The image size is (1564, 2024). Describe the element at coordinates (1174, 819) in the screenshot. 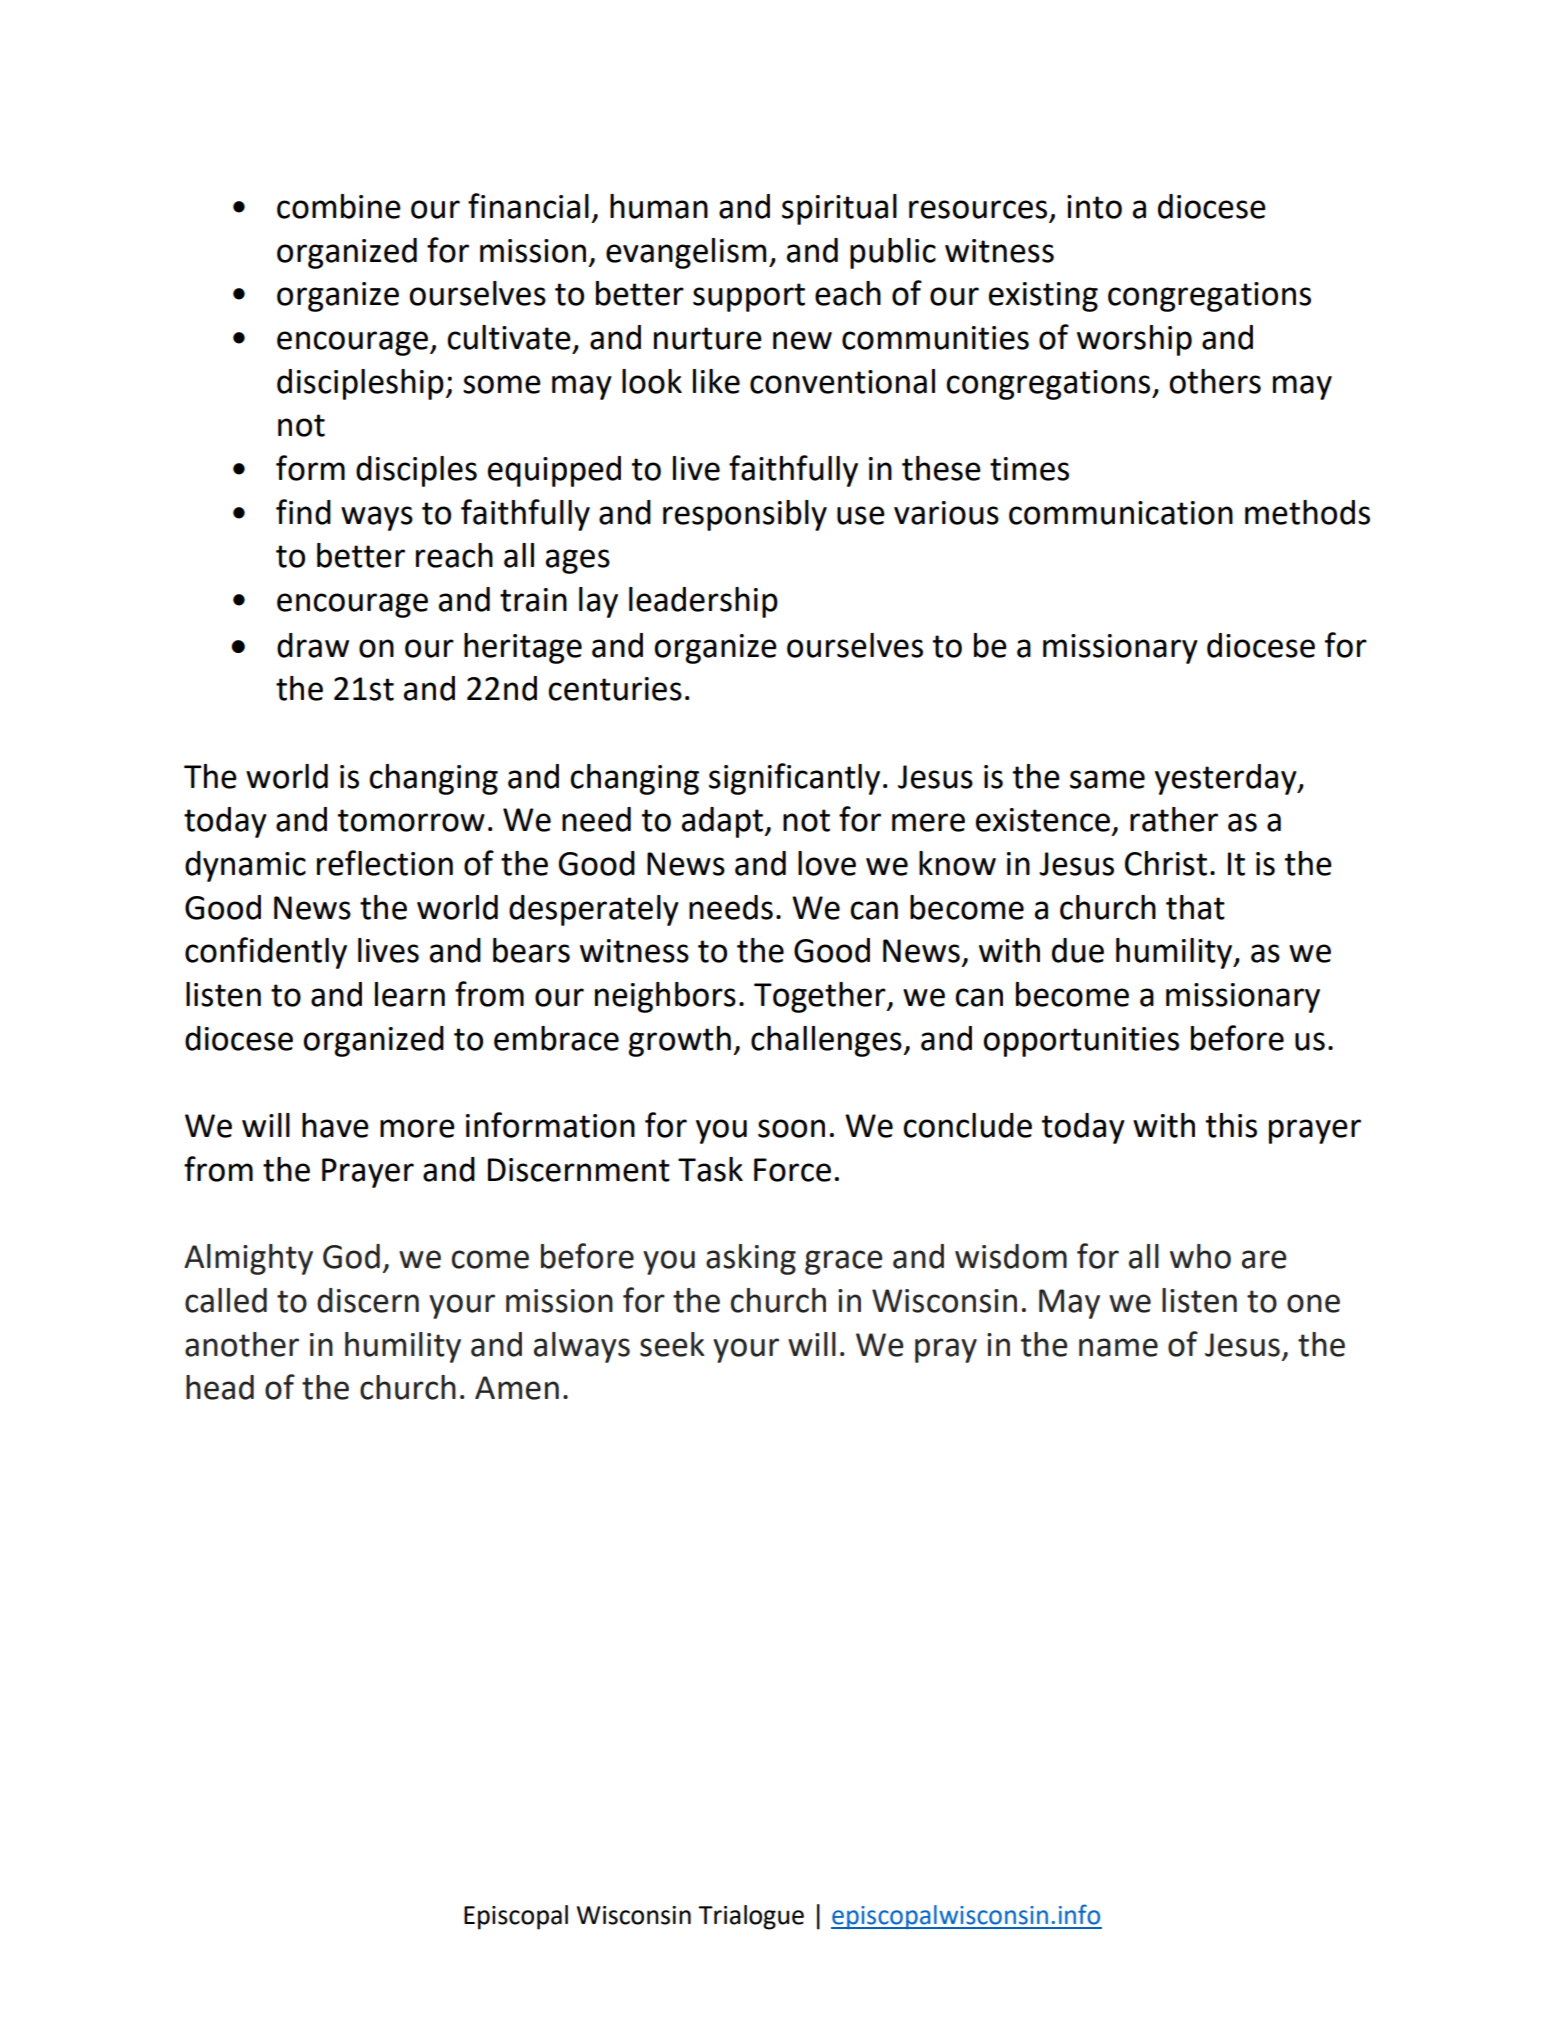

I see `rather` at that location.
